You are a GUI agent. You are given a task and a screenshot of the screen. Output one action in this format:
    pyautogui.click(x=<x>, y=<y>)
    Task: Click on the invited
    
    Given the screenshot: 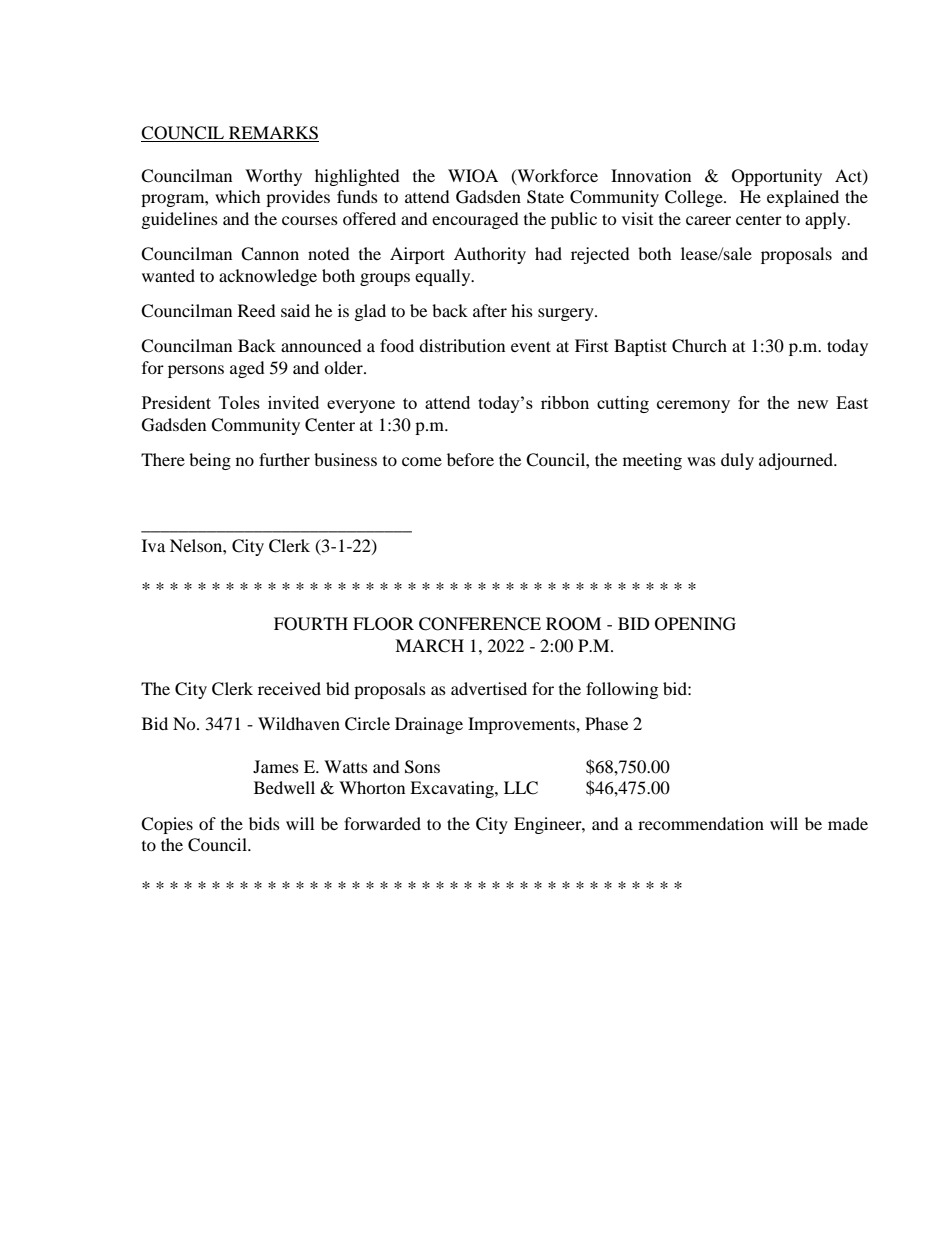 What is the action you would take?
    pyautogui.click(x=293, y=402)
